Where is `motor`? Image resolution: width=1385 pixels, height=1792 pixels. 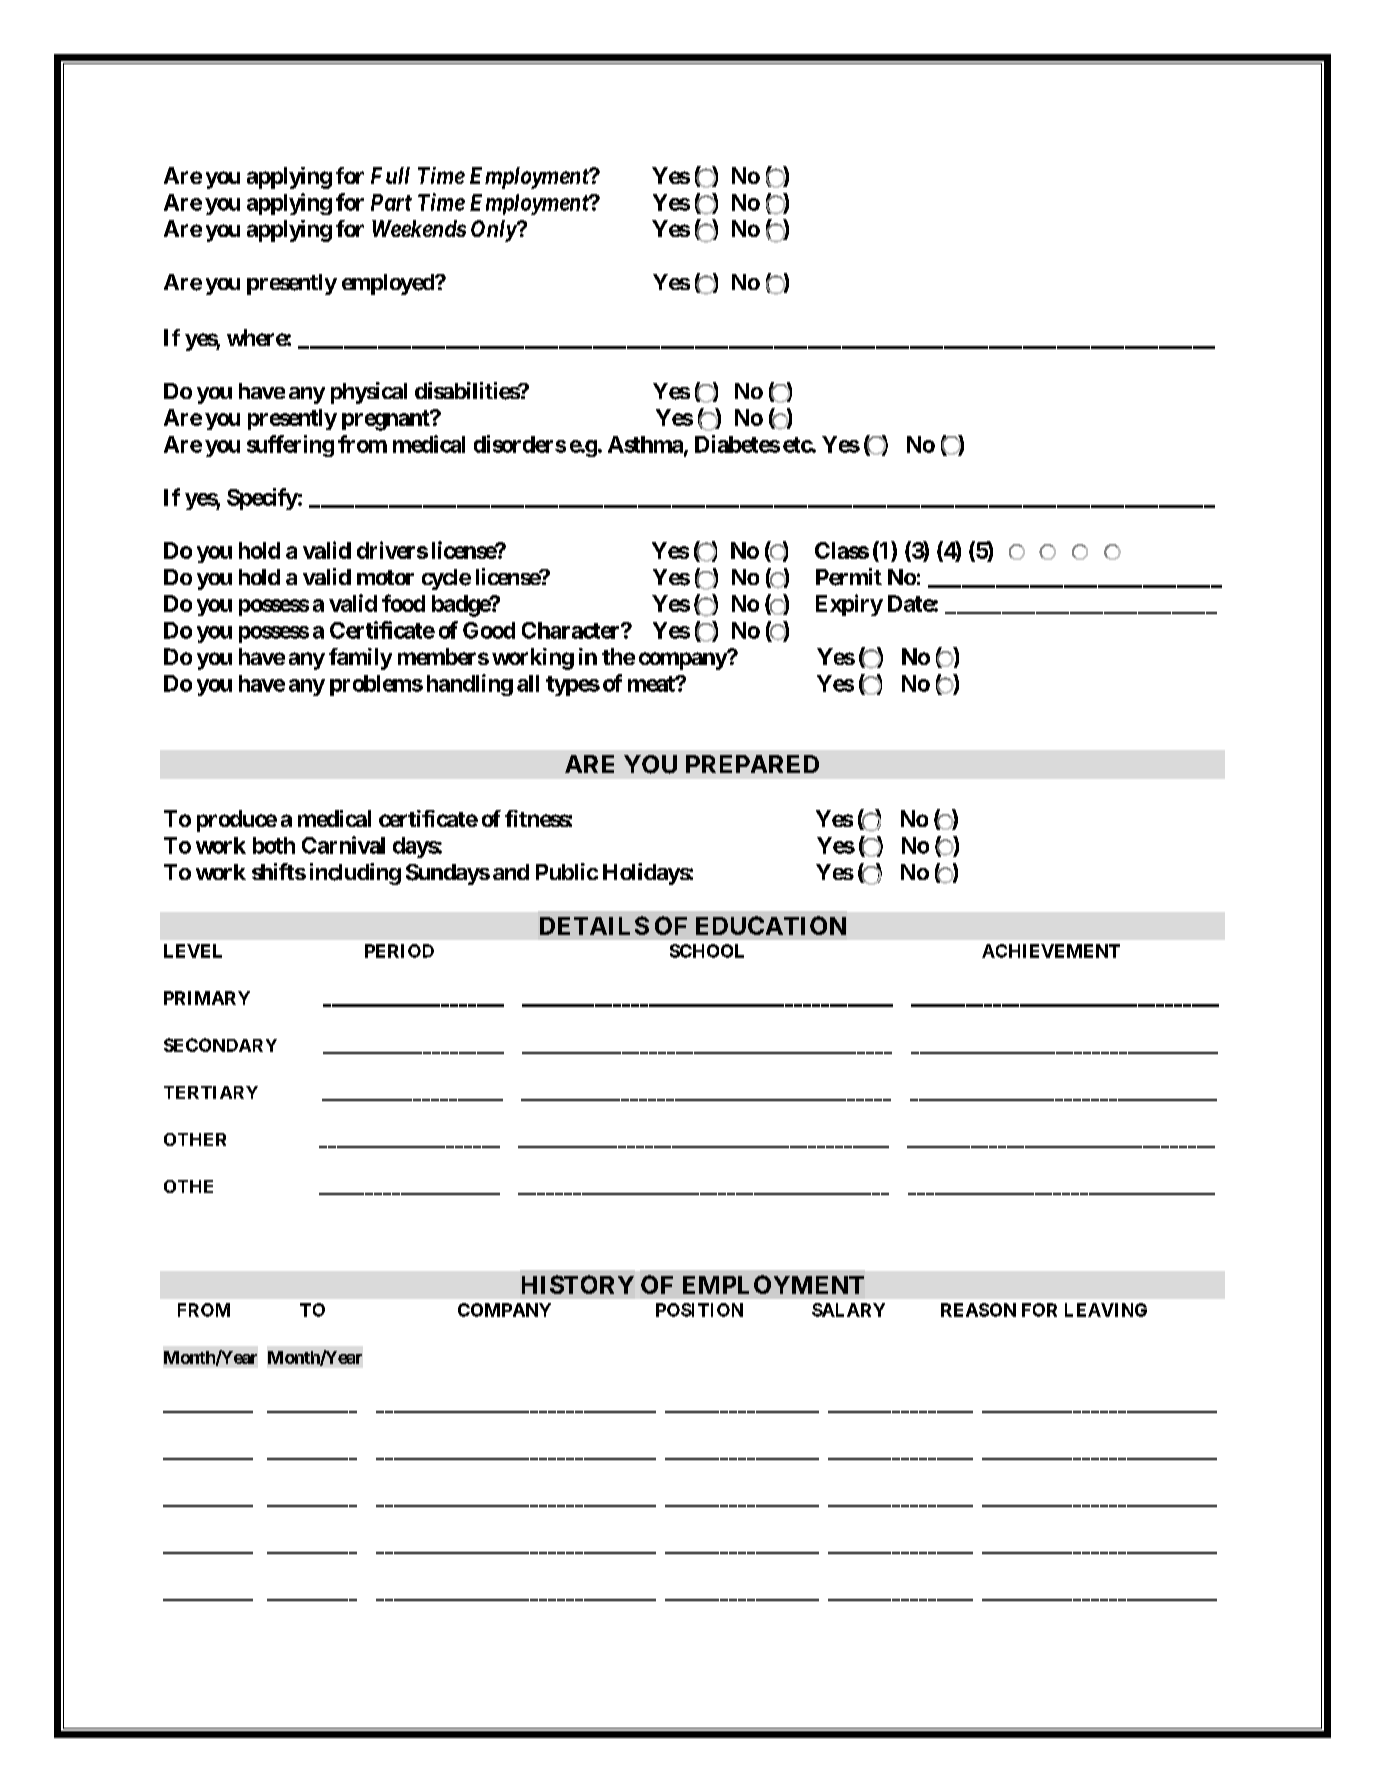
motor is located at coordinates (385, 577).
